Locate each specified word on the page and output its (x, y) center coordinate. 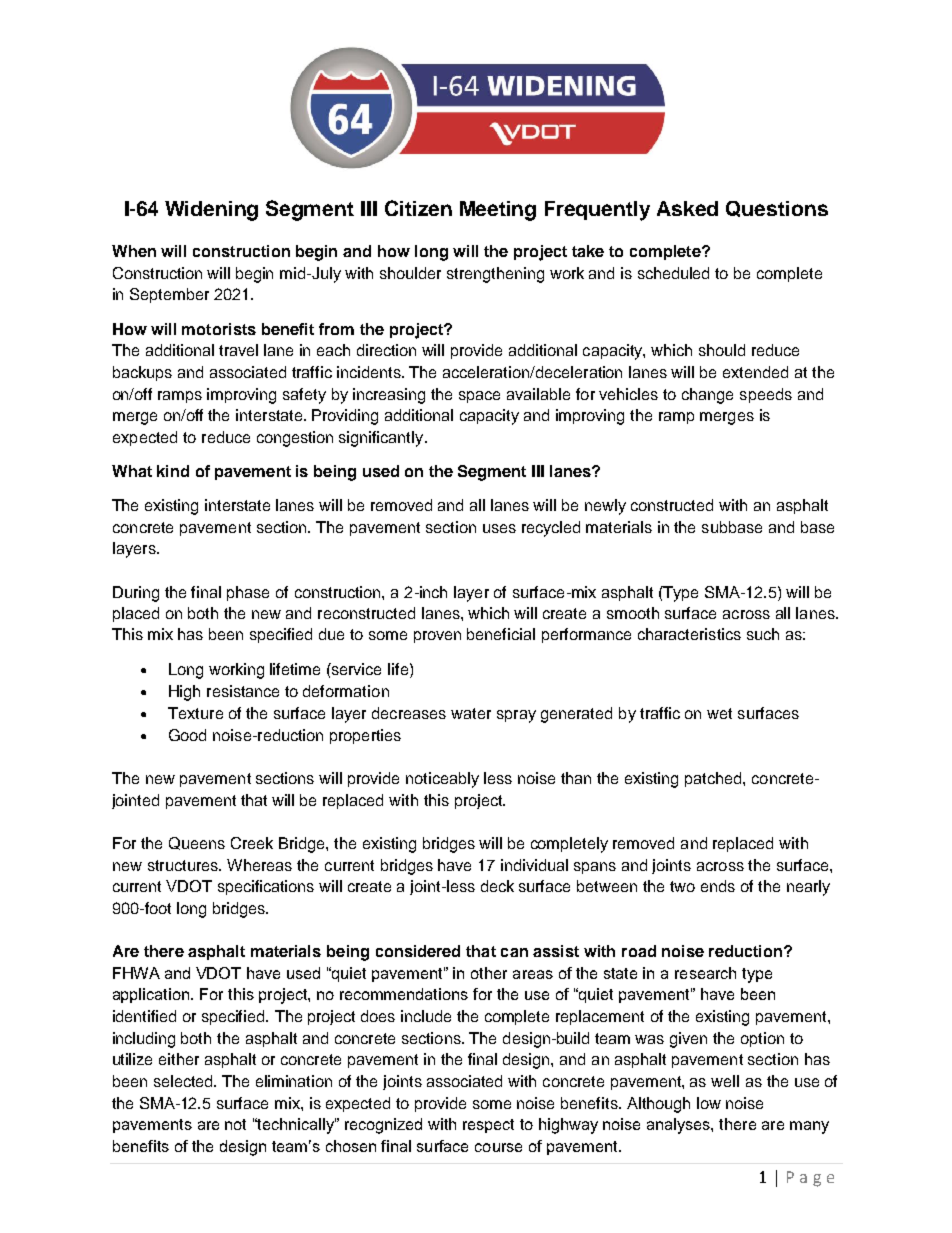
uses (499, 528)
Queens (197, 843)
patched (714, 779)
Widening (211, 211)
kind (173, 471)
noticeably (442, 780)
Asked (687, 208)
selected (184, 1081)
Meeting (498, 211)
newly (605, 507)
